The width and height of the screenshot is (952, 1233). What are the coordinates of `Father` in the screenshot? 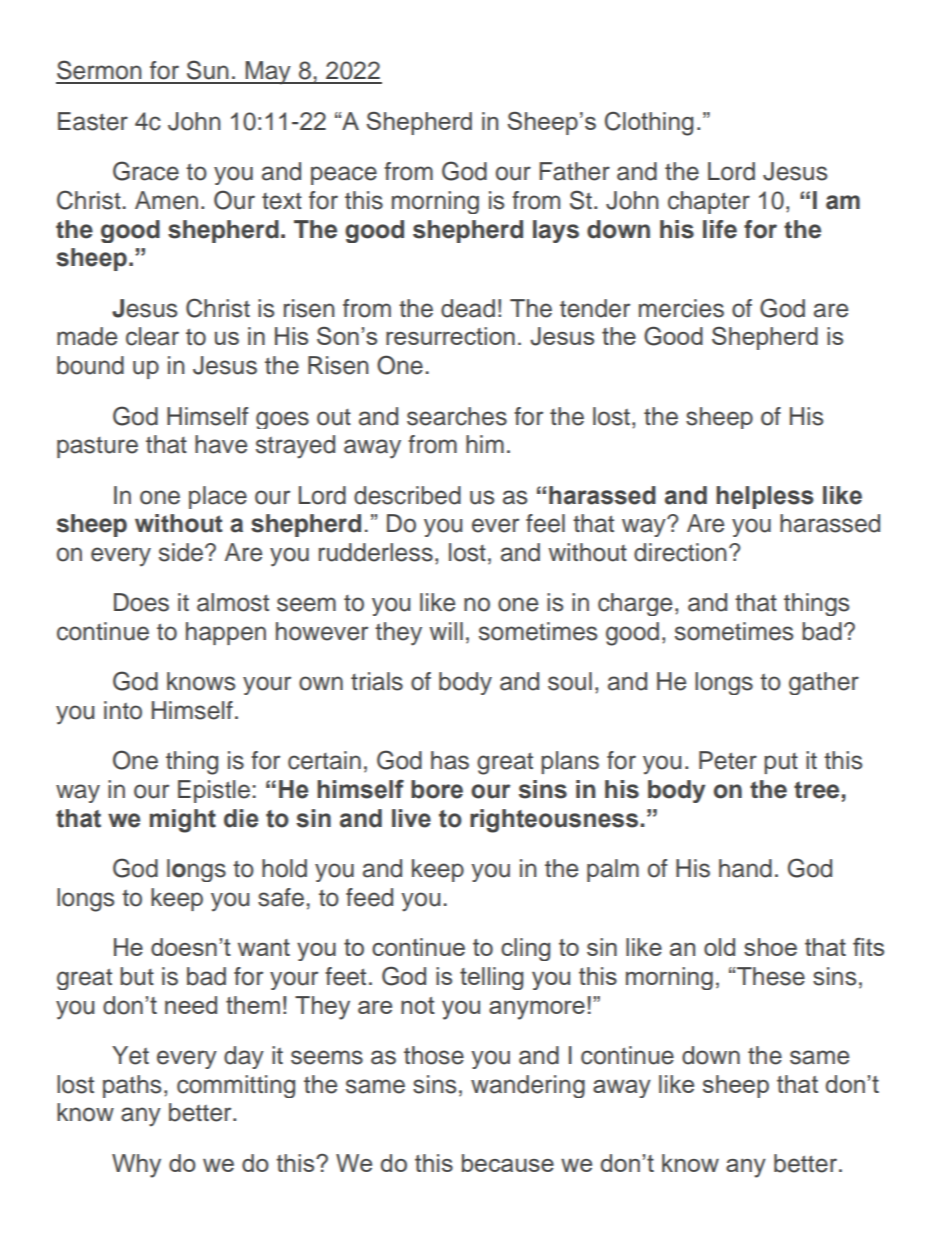 It's located at (574, 171).
